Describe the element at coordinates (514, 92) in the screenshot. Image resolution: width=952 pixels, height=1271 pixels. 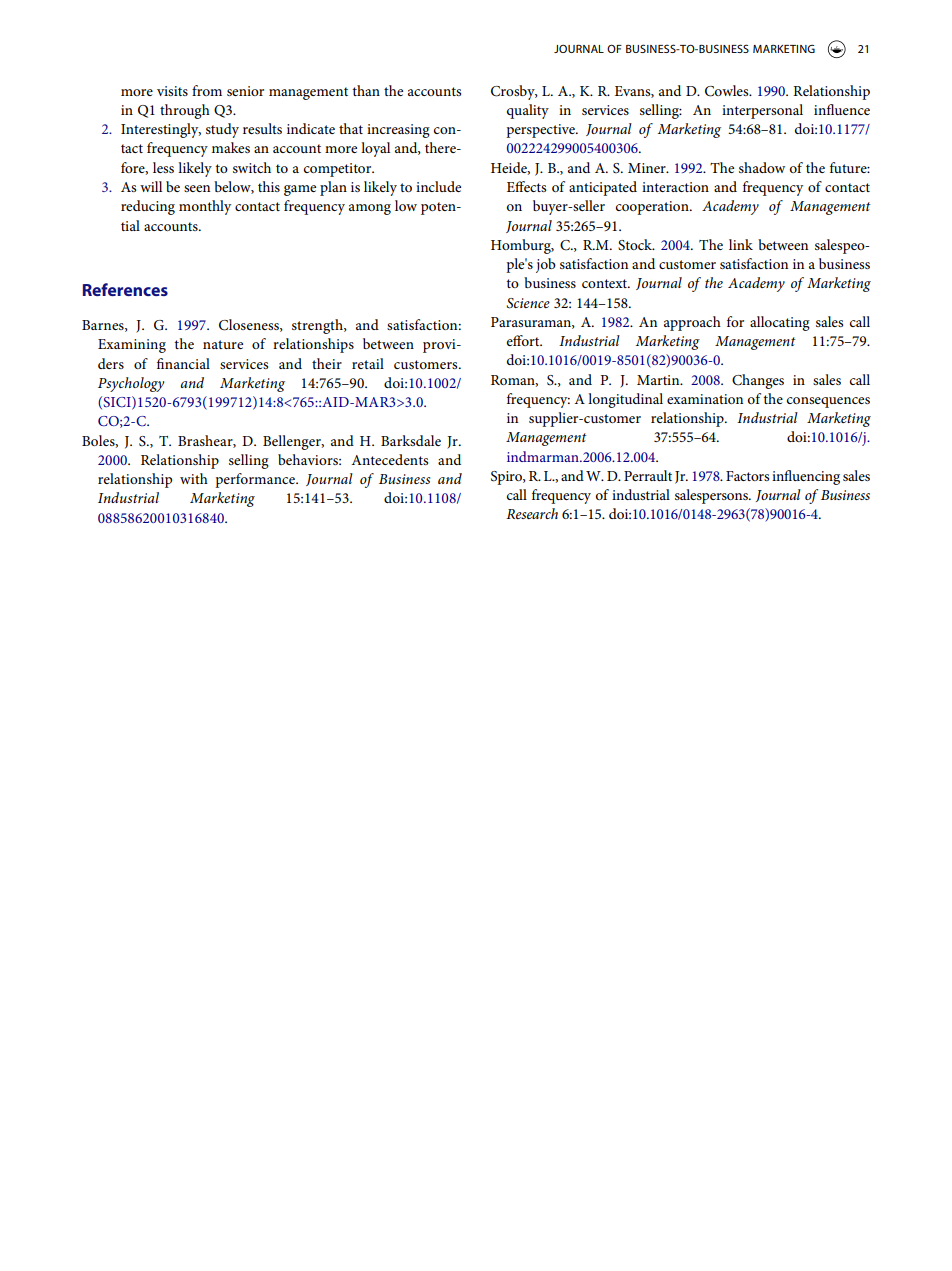
I see `Crosby` at that location.
